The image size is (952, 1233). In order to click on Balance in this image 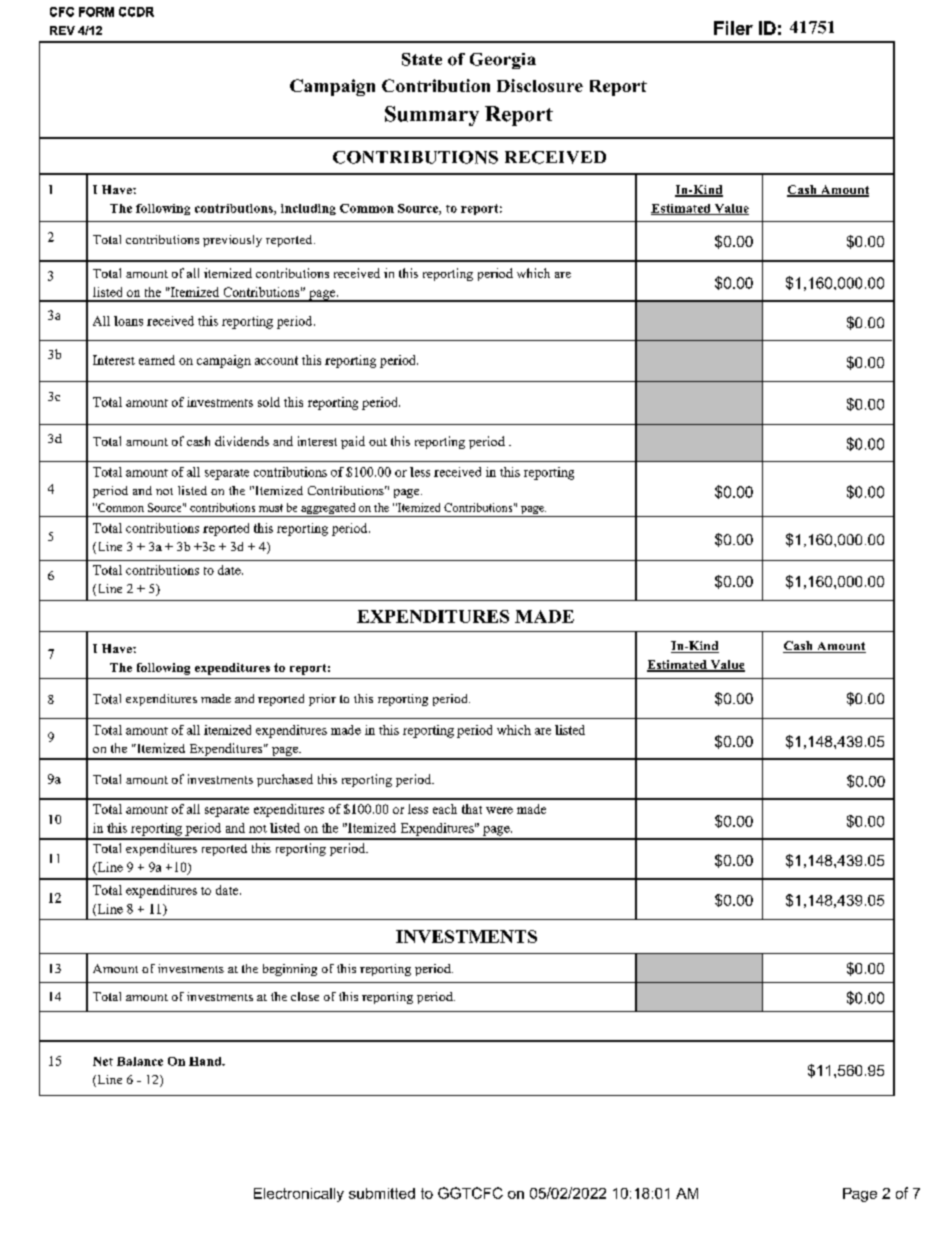, I will do `click(140, 1061)`.
